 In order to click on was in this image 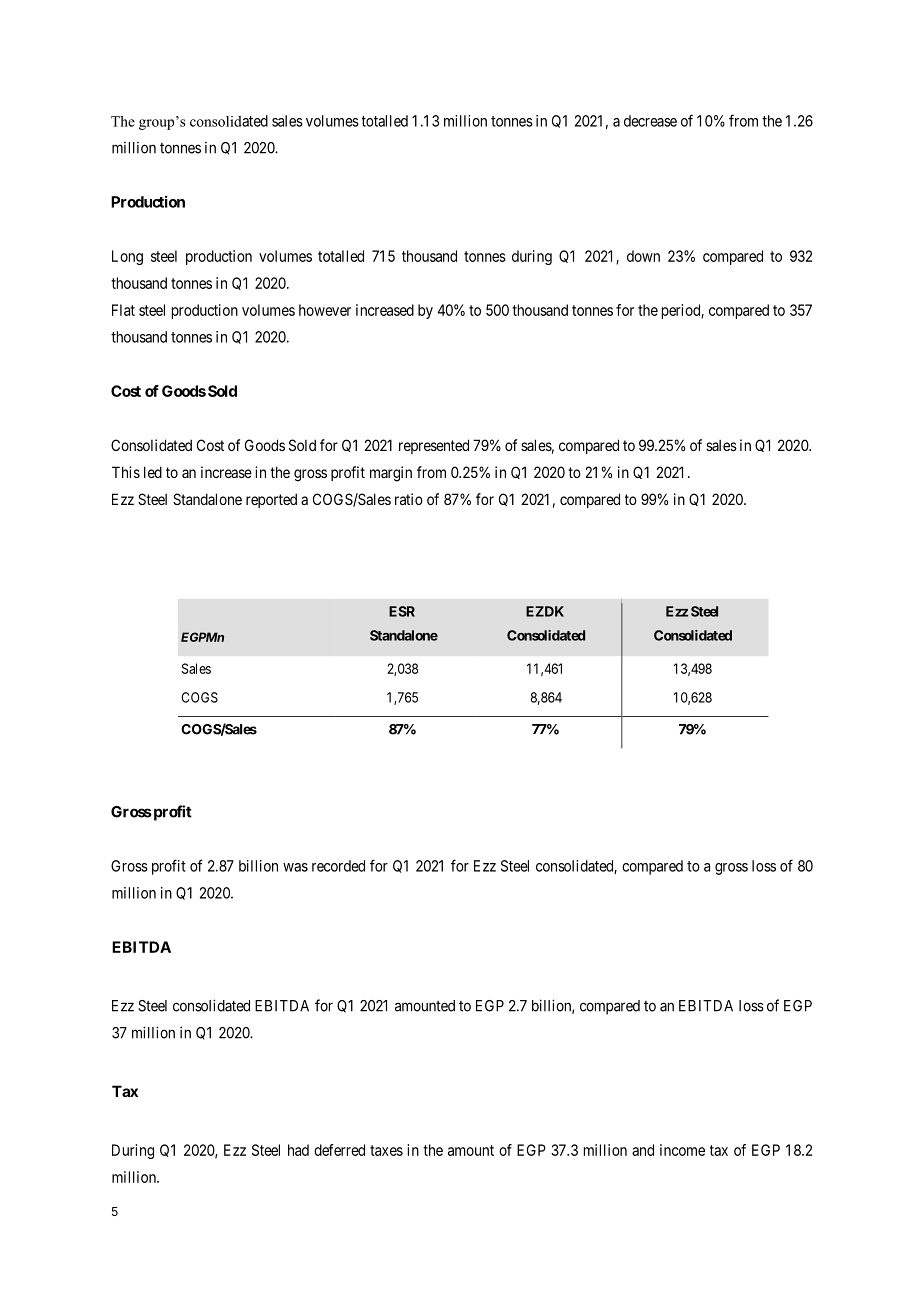, I will do `click(295, 867)`.
